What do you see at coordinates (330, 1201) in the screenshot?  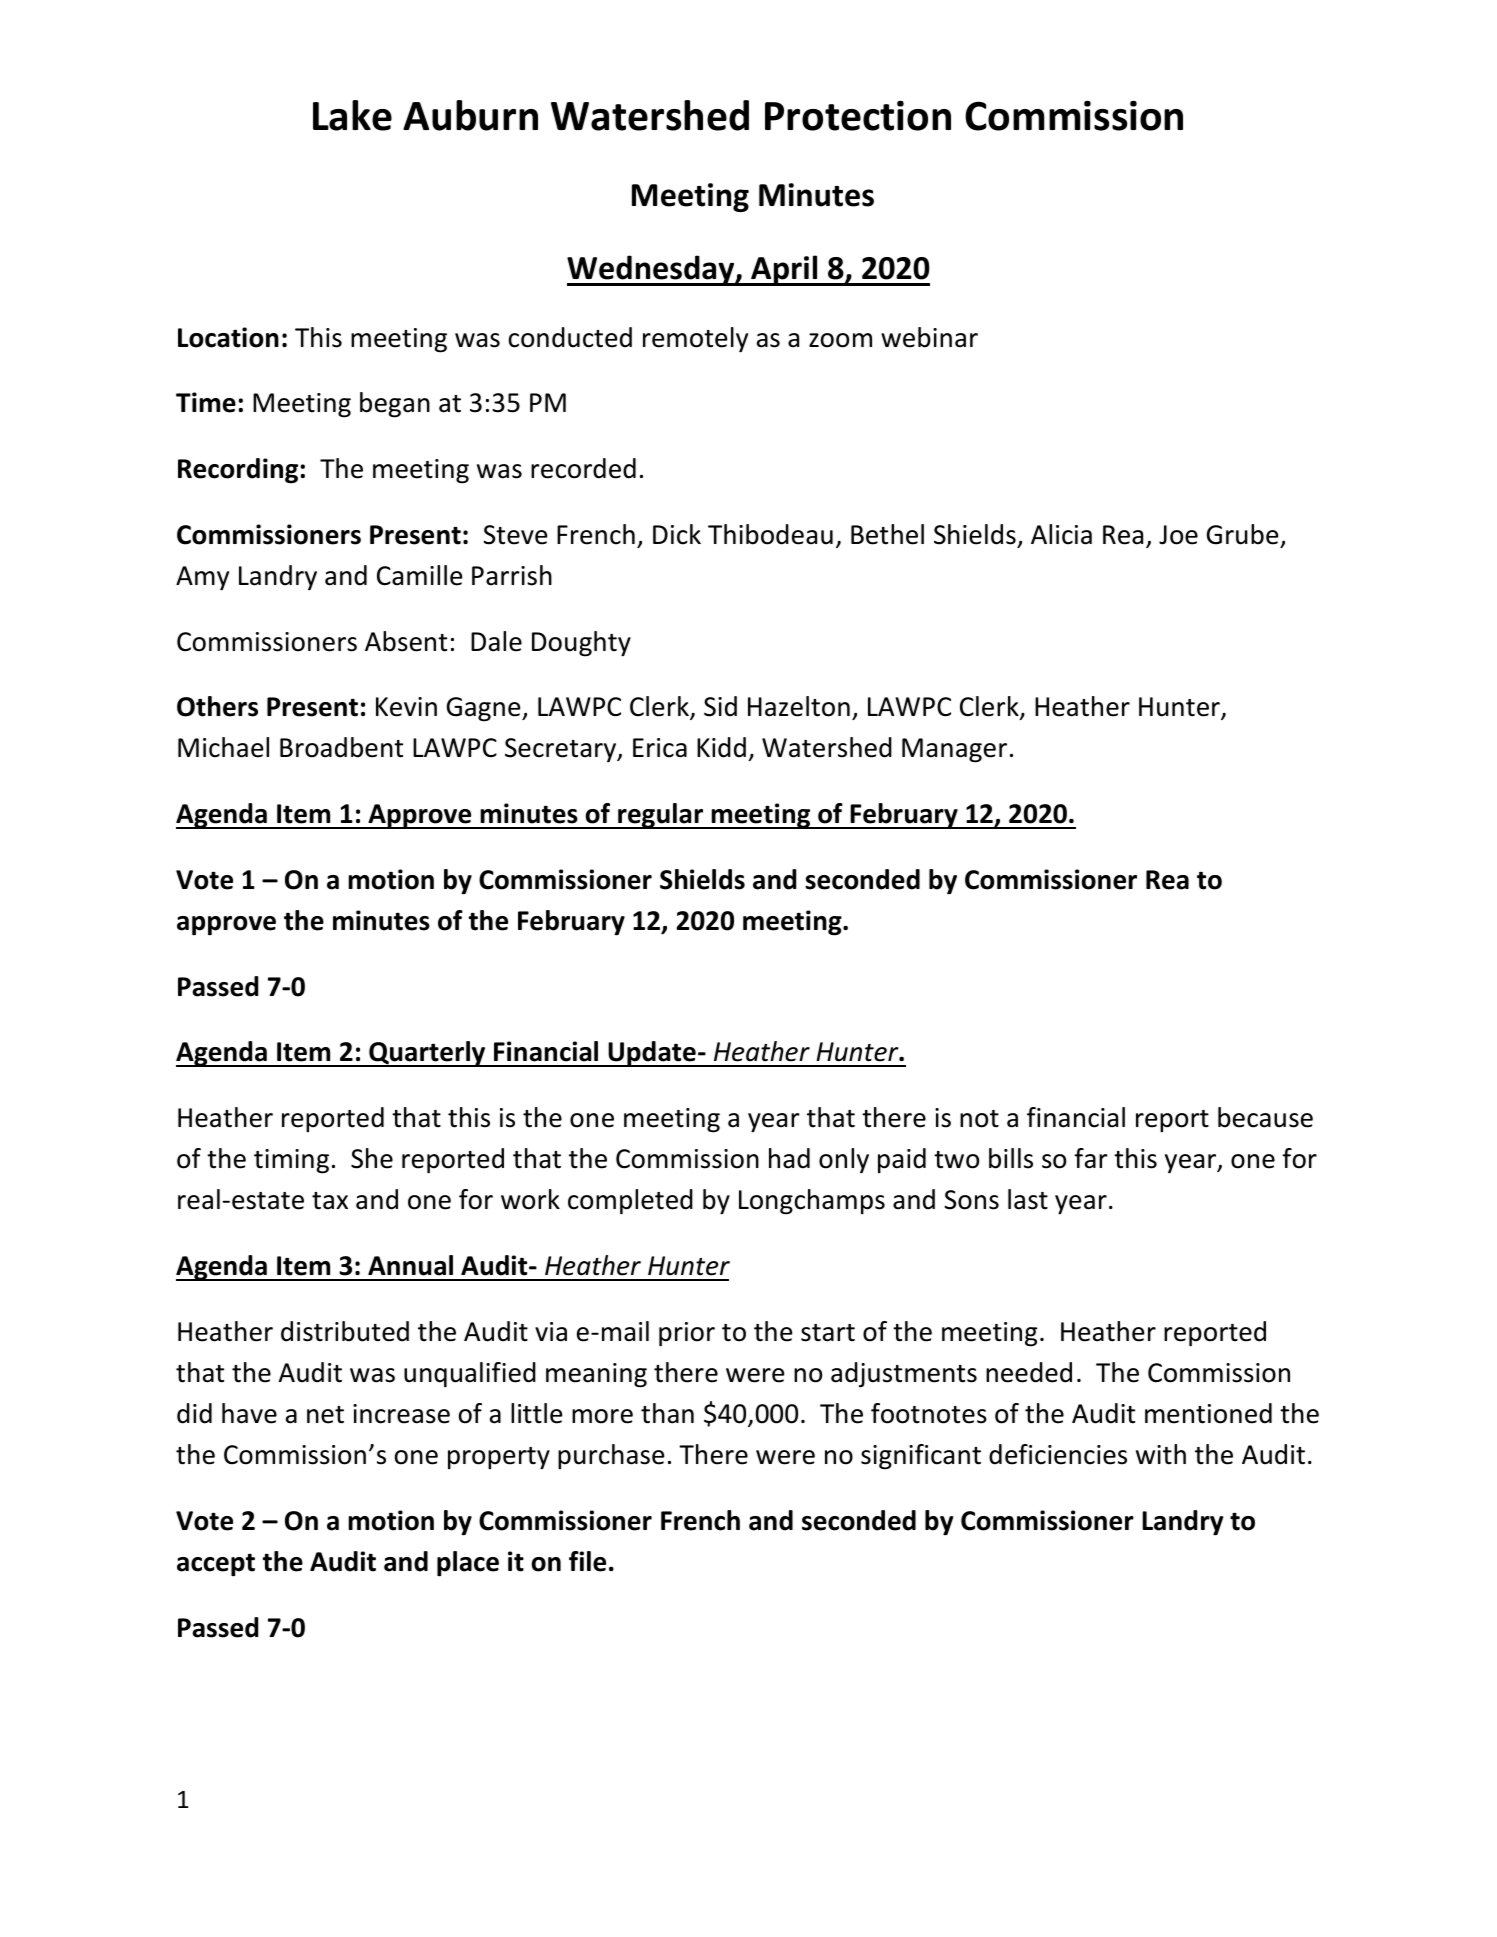 I see `tax` at bounding box center [330, 1201].
